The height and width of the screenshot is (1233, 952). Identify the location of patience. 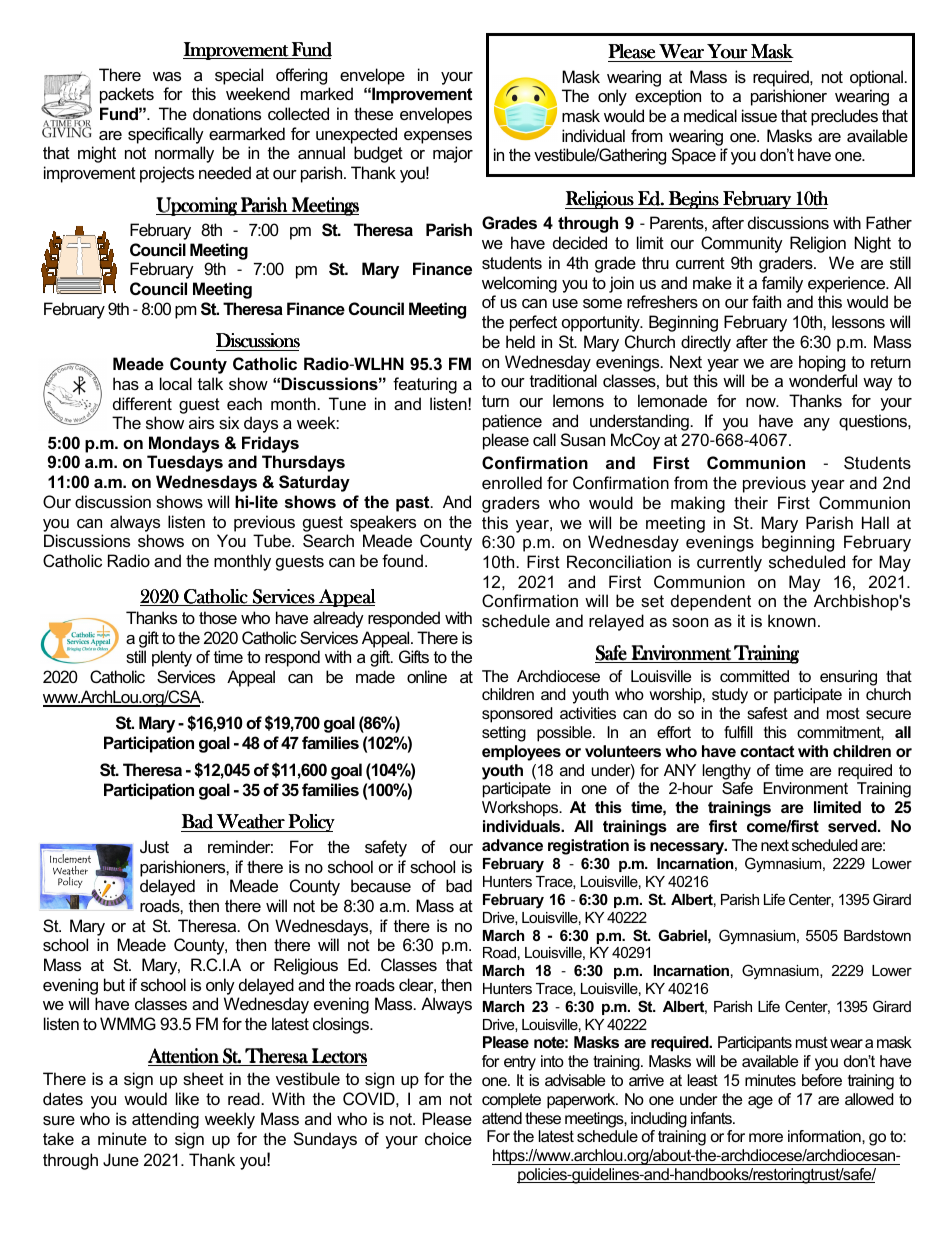
(512, 422).
